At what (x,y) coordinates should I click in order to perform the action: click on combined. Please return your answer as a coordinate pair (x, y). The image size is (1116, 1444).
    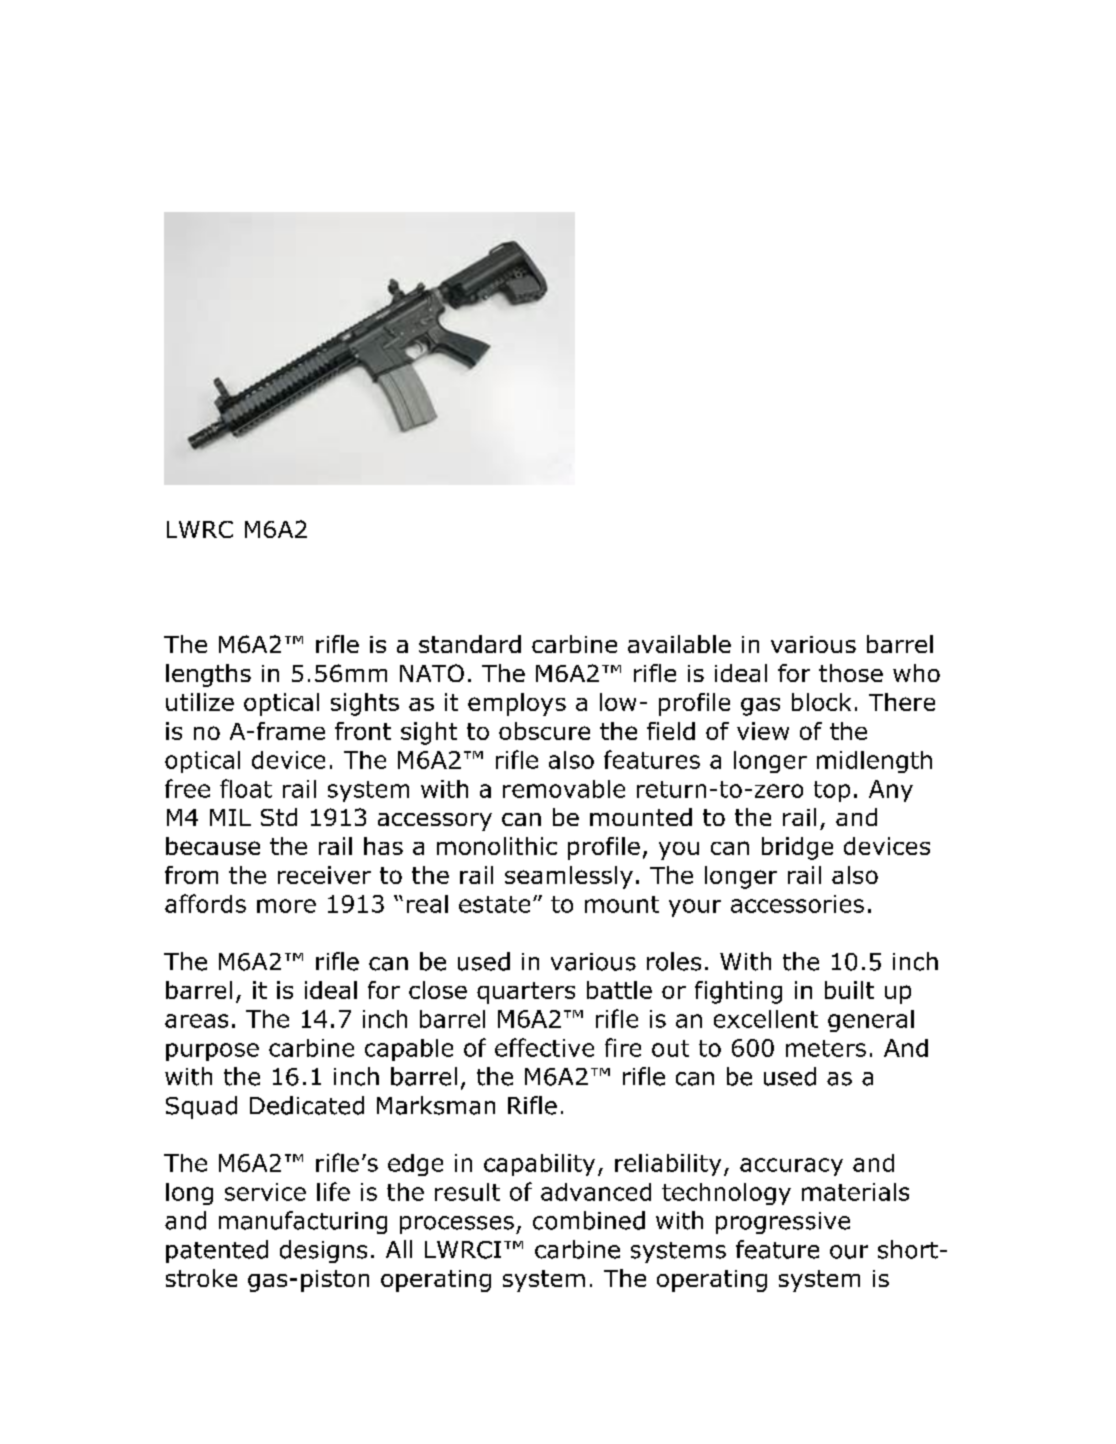
    Looking at the image, I should click on (589, 1220).
